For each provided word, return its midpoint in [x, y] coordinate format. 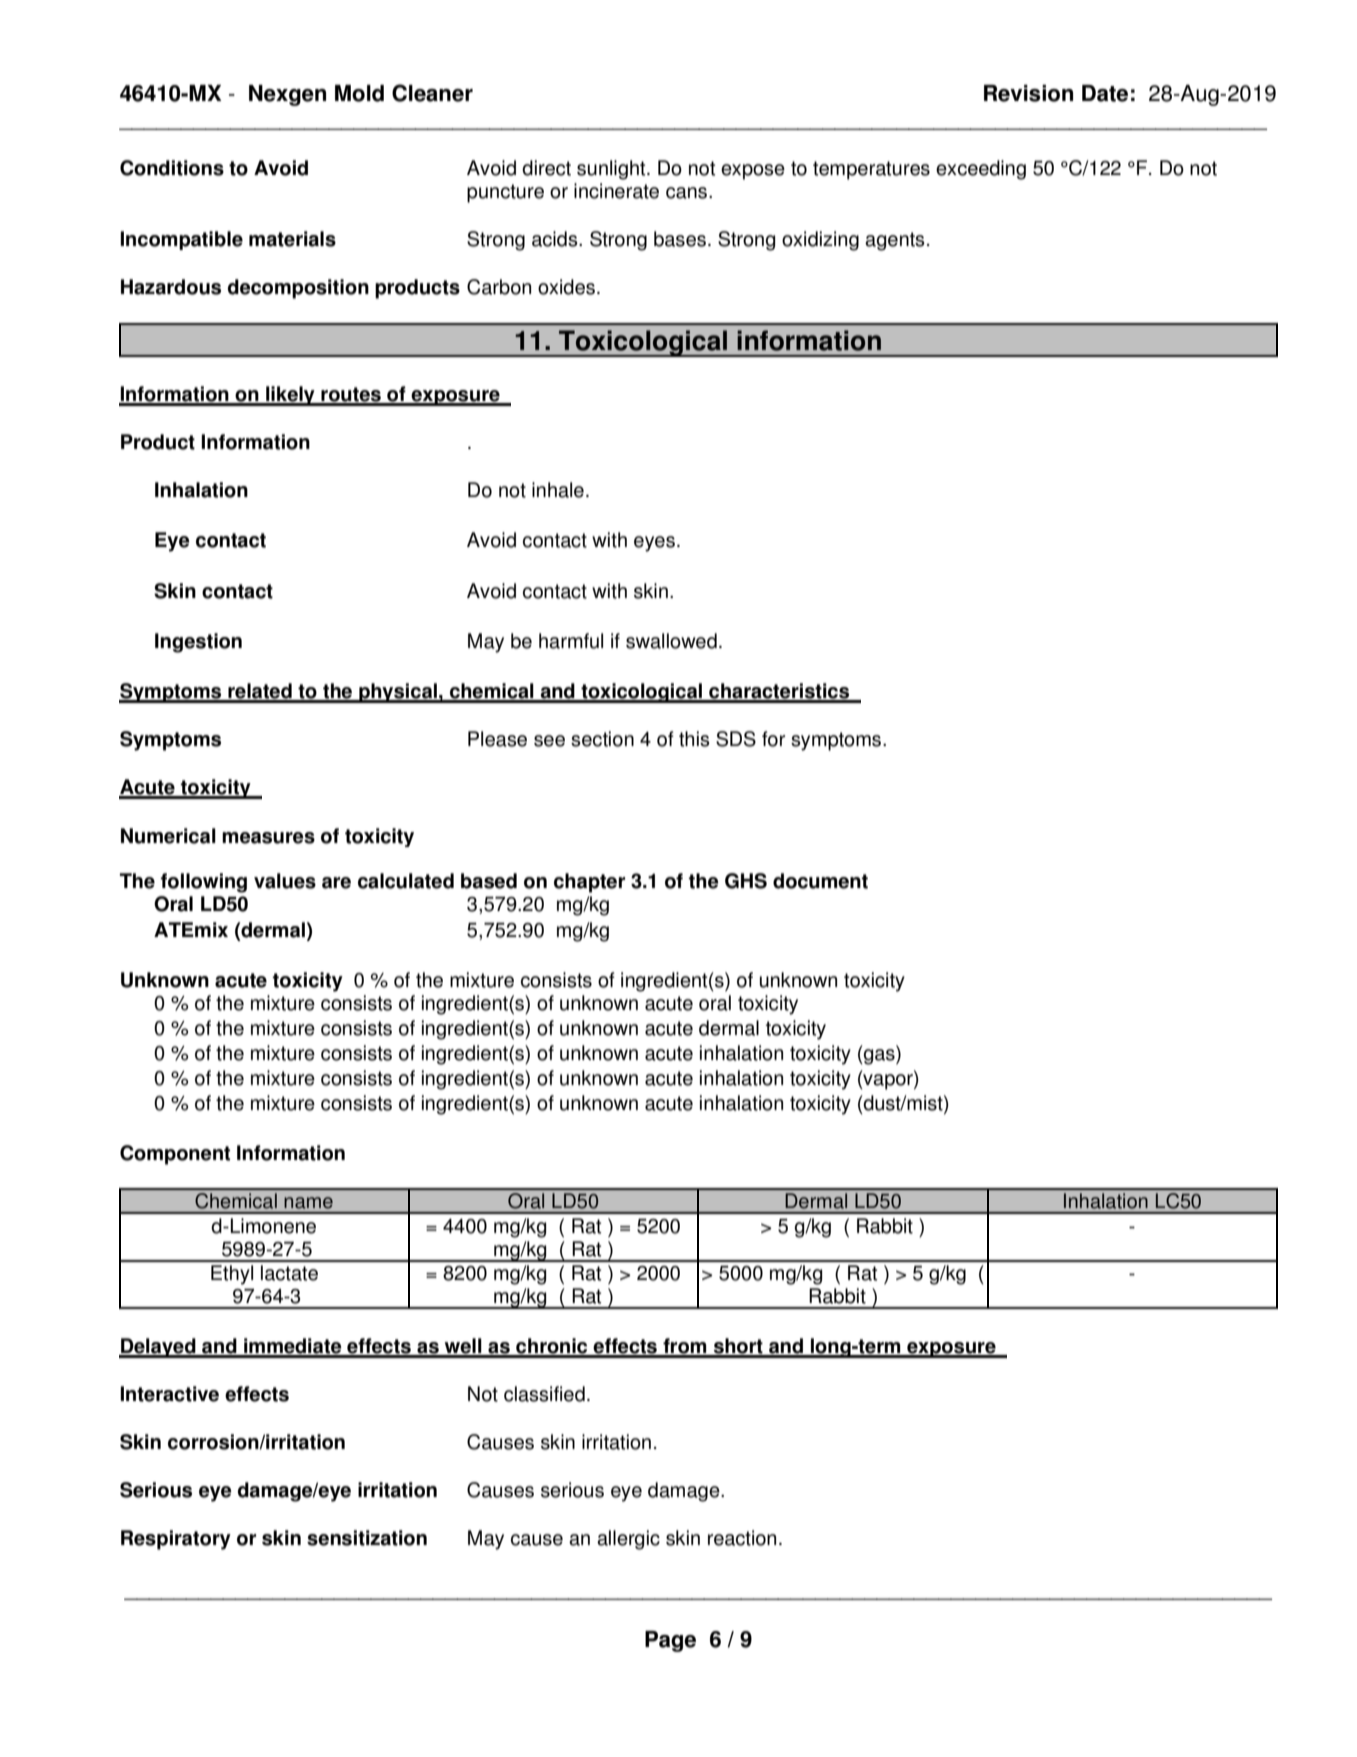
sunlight [612, 170]
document [820, 881]
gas [879, 1057]
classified [544, 1394]
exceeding [981, 170]
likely [290, 396]
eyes [654, 544]
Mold [359, 93]
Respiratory [176, 1540]
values [285, 881]
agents [895, 241]
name [308, 1203]
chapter [589, 883]
